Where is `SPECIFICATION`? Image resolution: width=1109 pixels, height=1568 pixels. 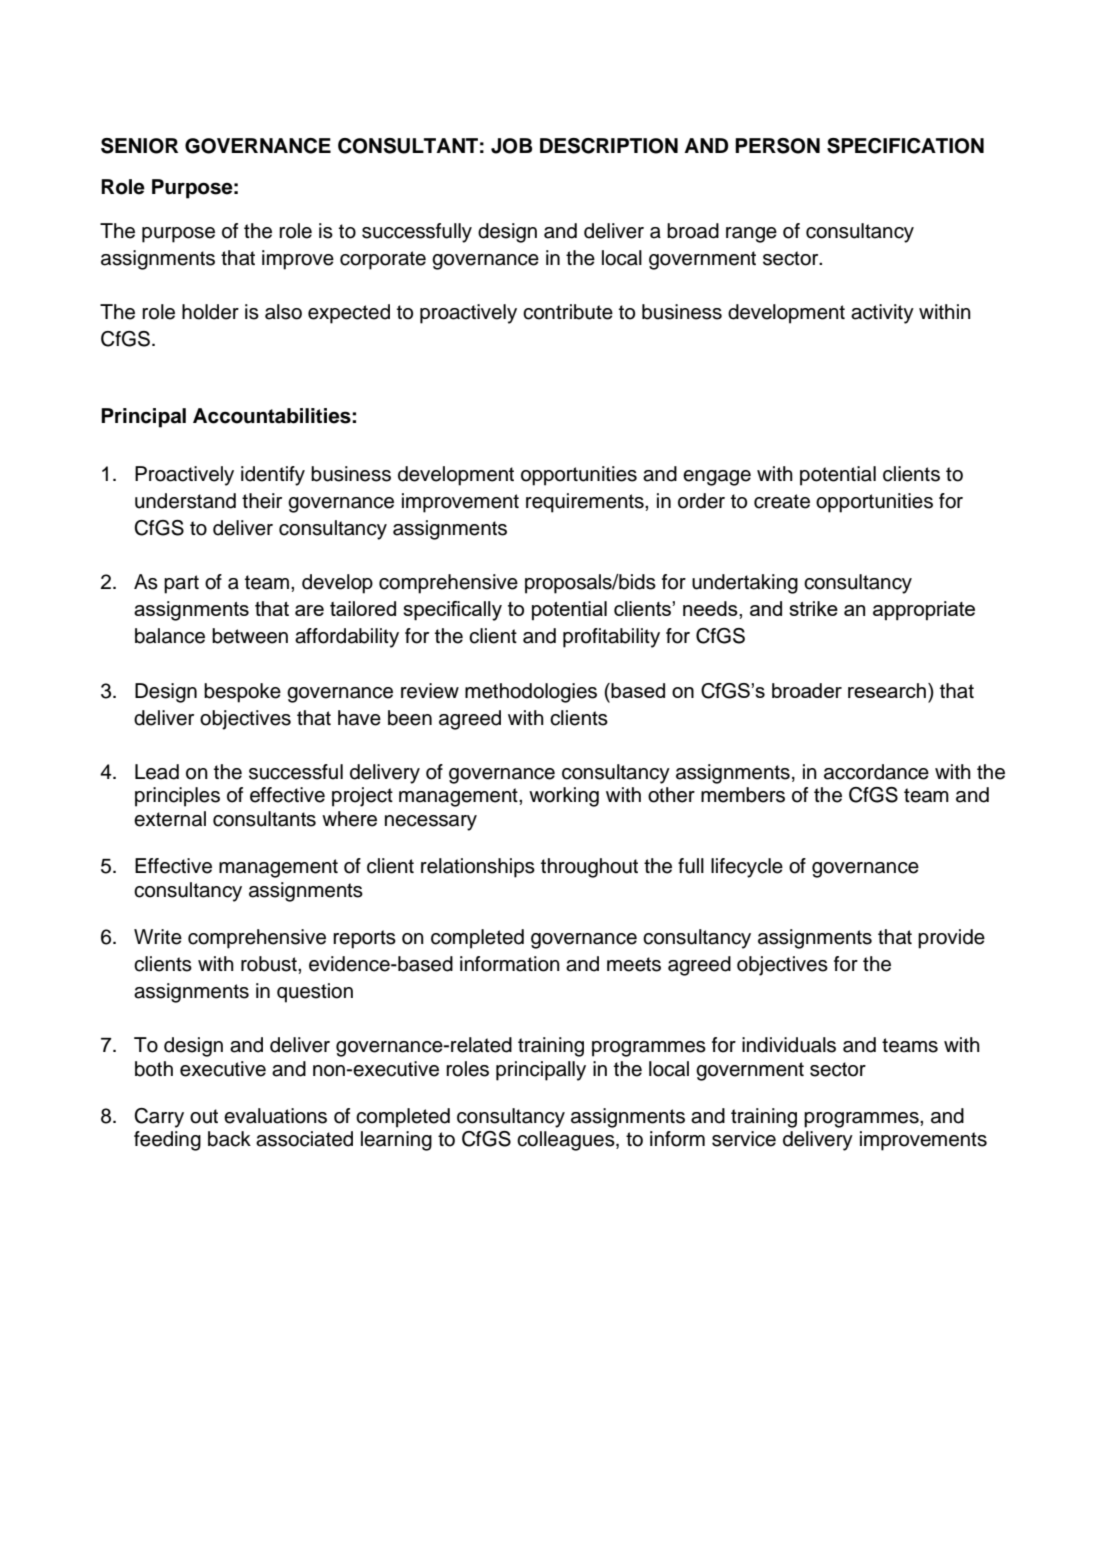
SPECIFICATION is located at coordinates (905, 146).
